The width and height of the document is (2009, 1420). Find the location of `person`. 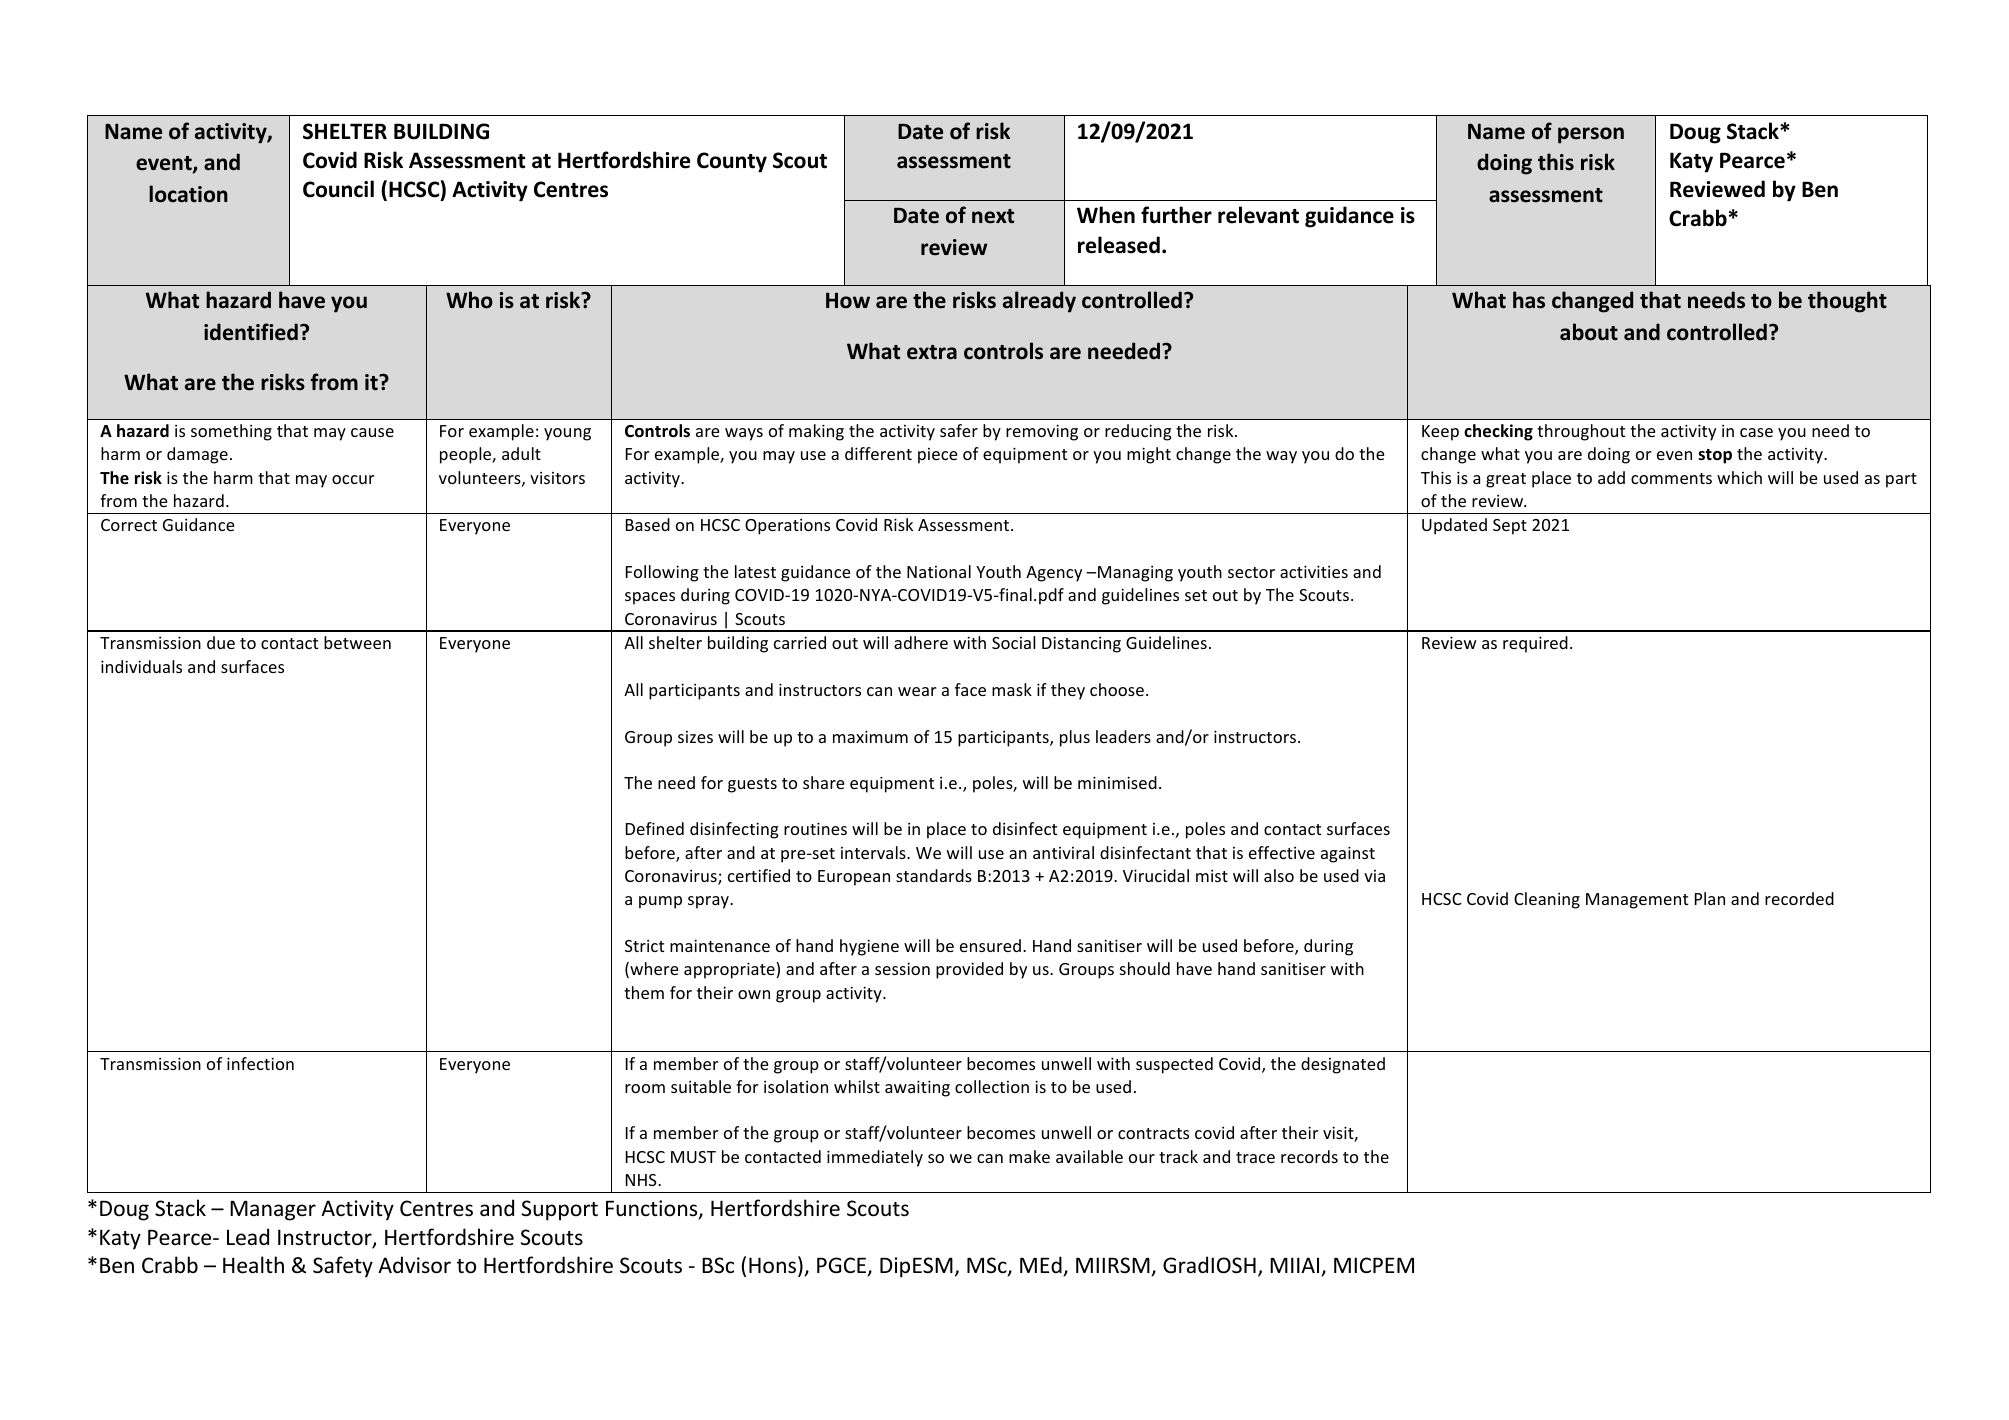

person is located at coordinates (1591, 135).
